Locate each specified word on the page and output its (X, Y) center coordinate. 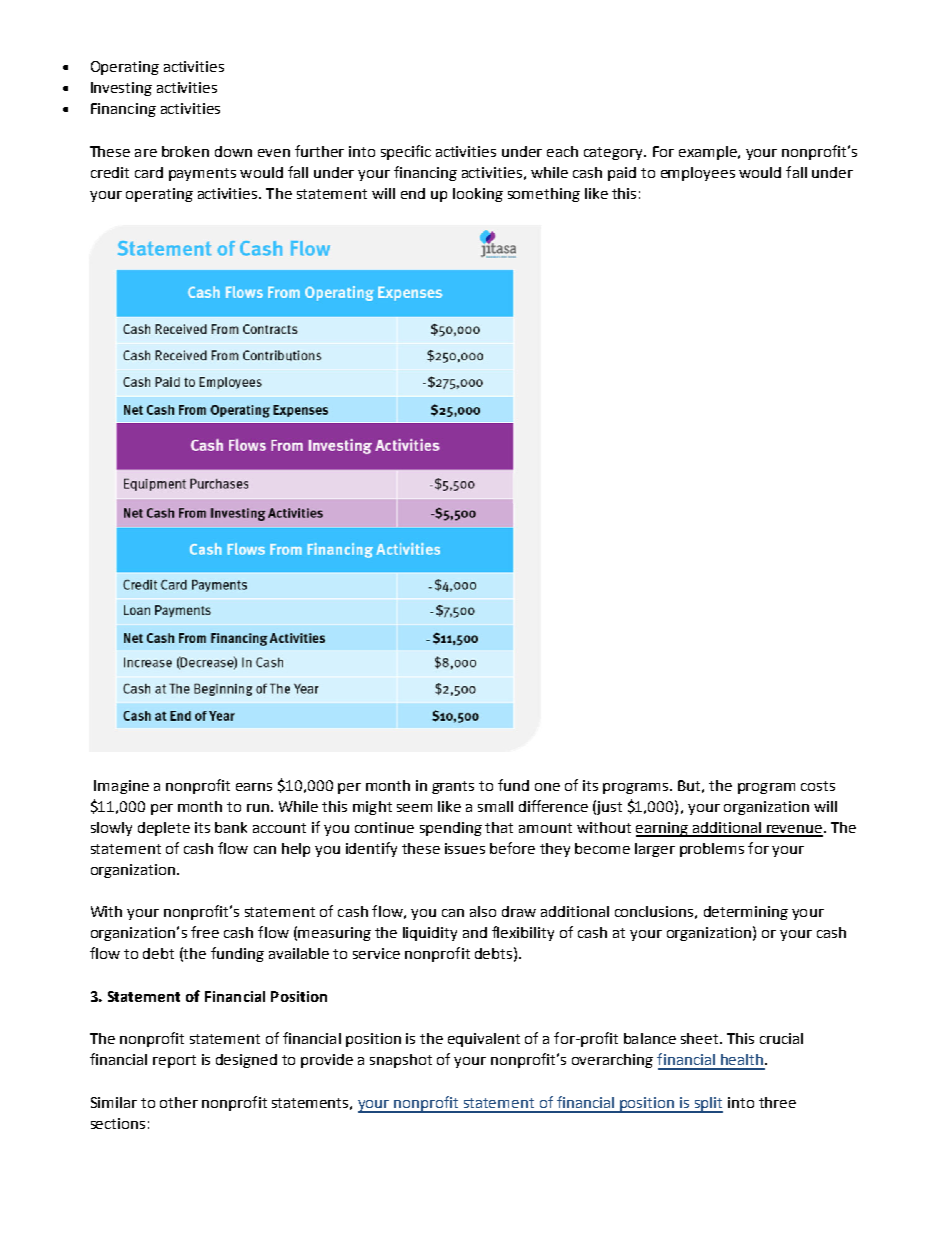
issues (465, 848)
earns (254, 787)
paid (622, 174)
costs (818, 786)
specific (406, 152)
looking (478, 195)
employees (698, 174)
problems (712, 850)
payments (202, 174)
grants (453, 787)
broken (185, 151)
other (179, 1102)
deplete (164, 829)
